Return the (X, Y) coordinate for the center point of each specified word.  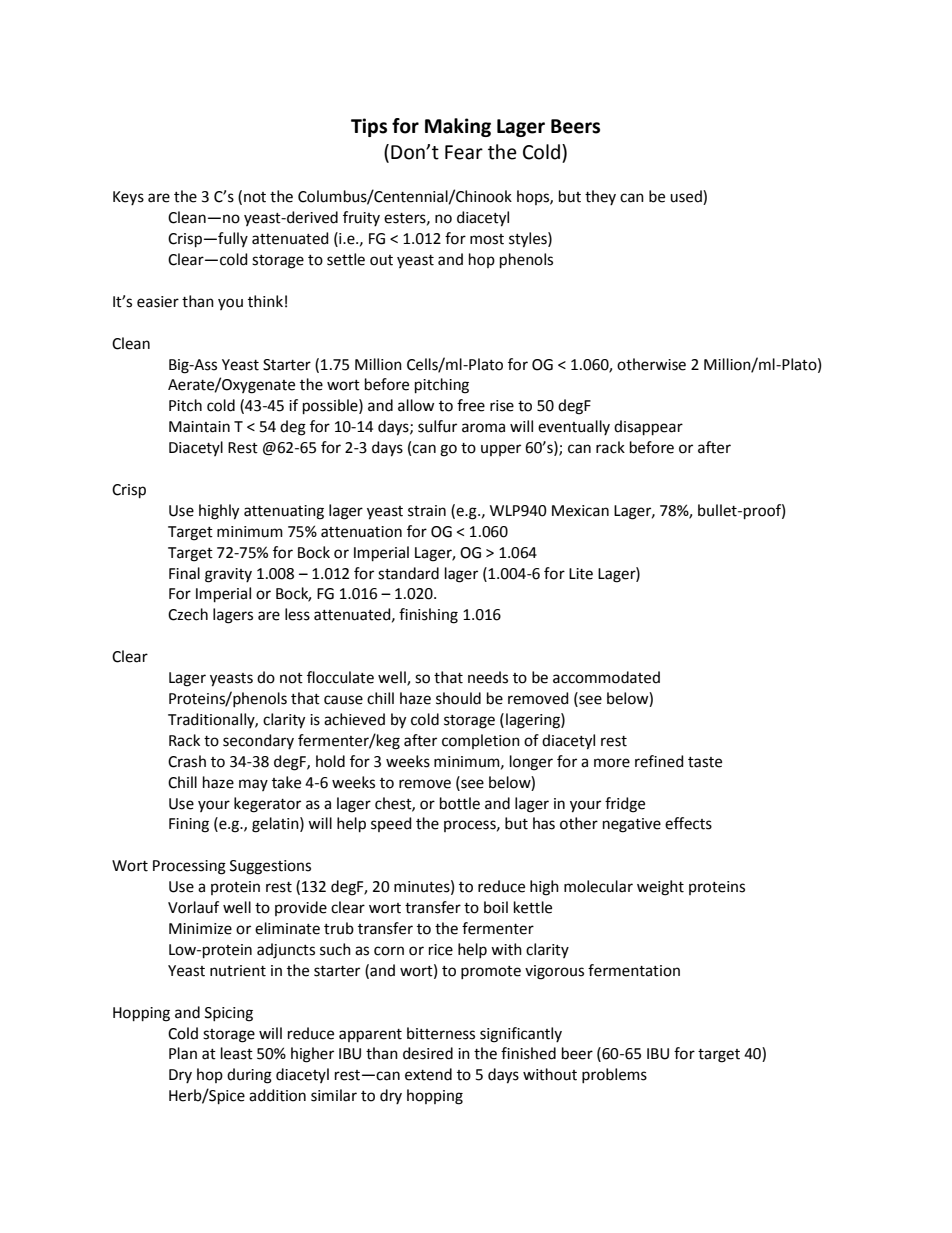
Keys (128, 198)
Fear (464, 152)
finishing (428, 616)
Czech (188, 614)
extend (428, 1074)
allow (416, 405)
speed (391, 824)
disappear (648, 427)
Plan (183, 1053)
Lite (581, 574)
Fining (189, 825)
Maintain (199, 427)
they (600, 197)
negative (632, 825)
